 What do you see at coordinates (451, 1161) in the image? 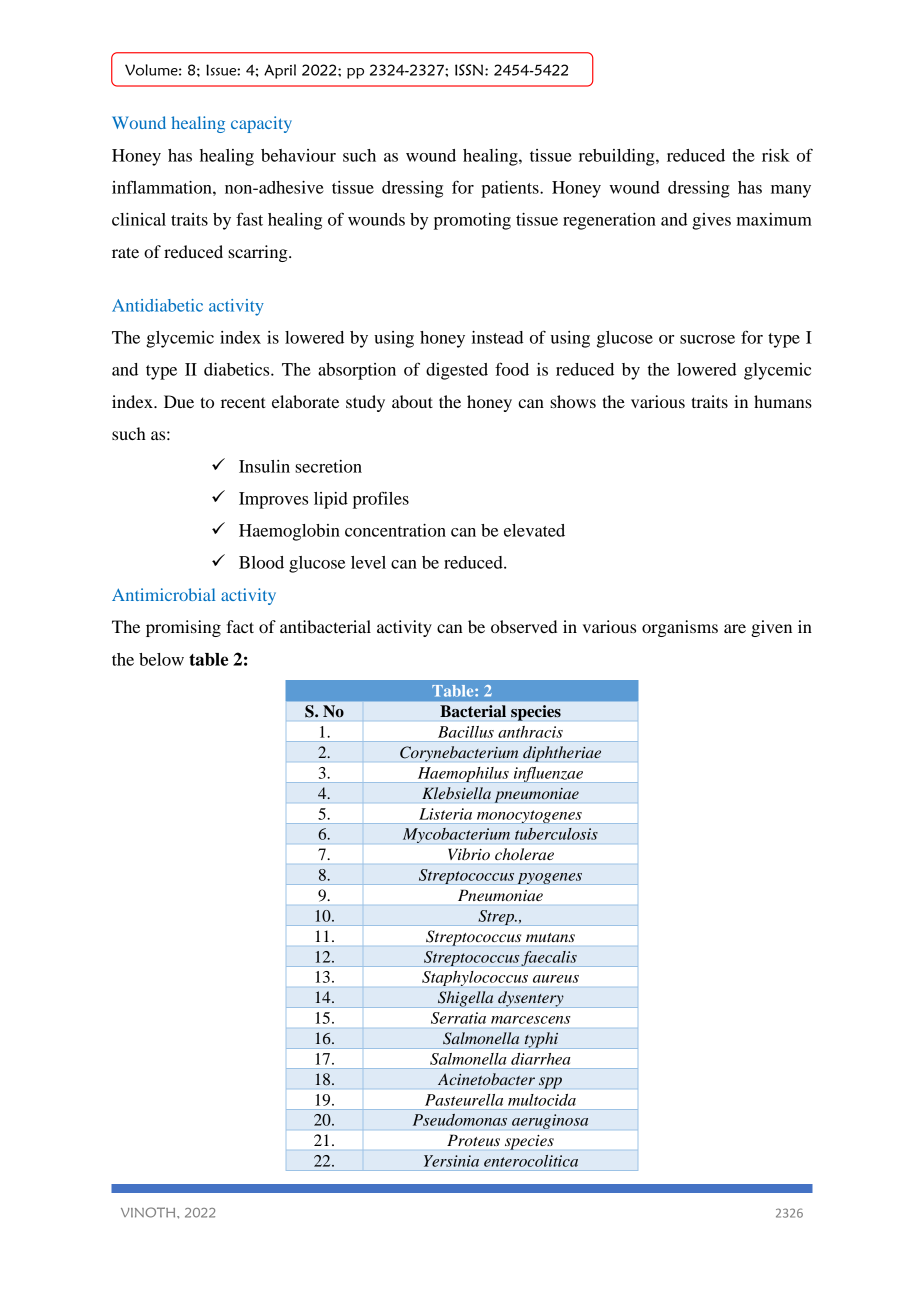
I see `Yersinia` at bounding box center [451, 1161].
